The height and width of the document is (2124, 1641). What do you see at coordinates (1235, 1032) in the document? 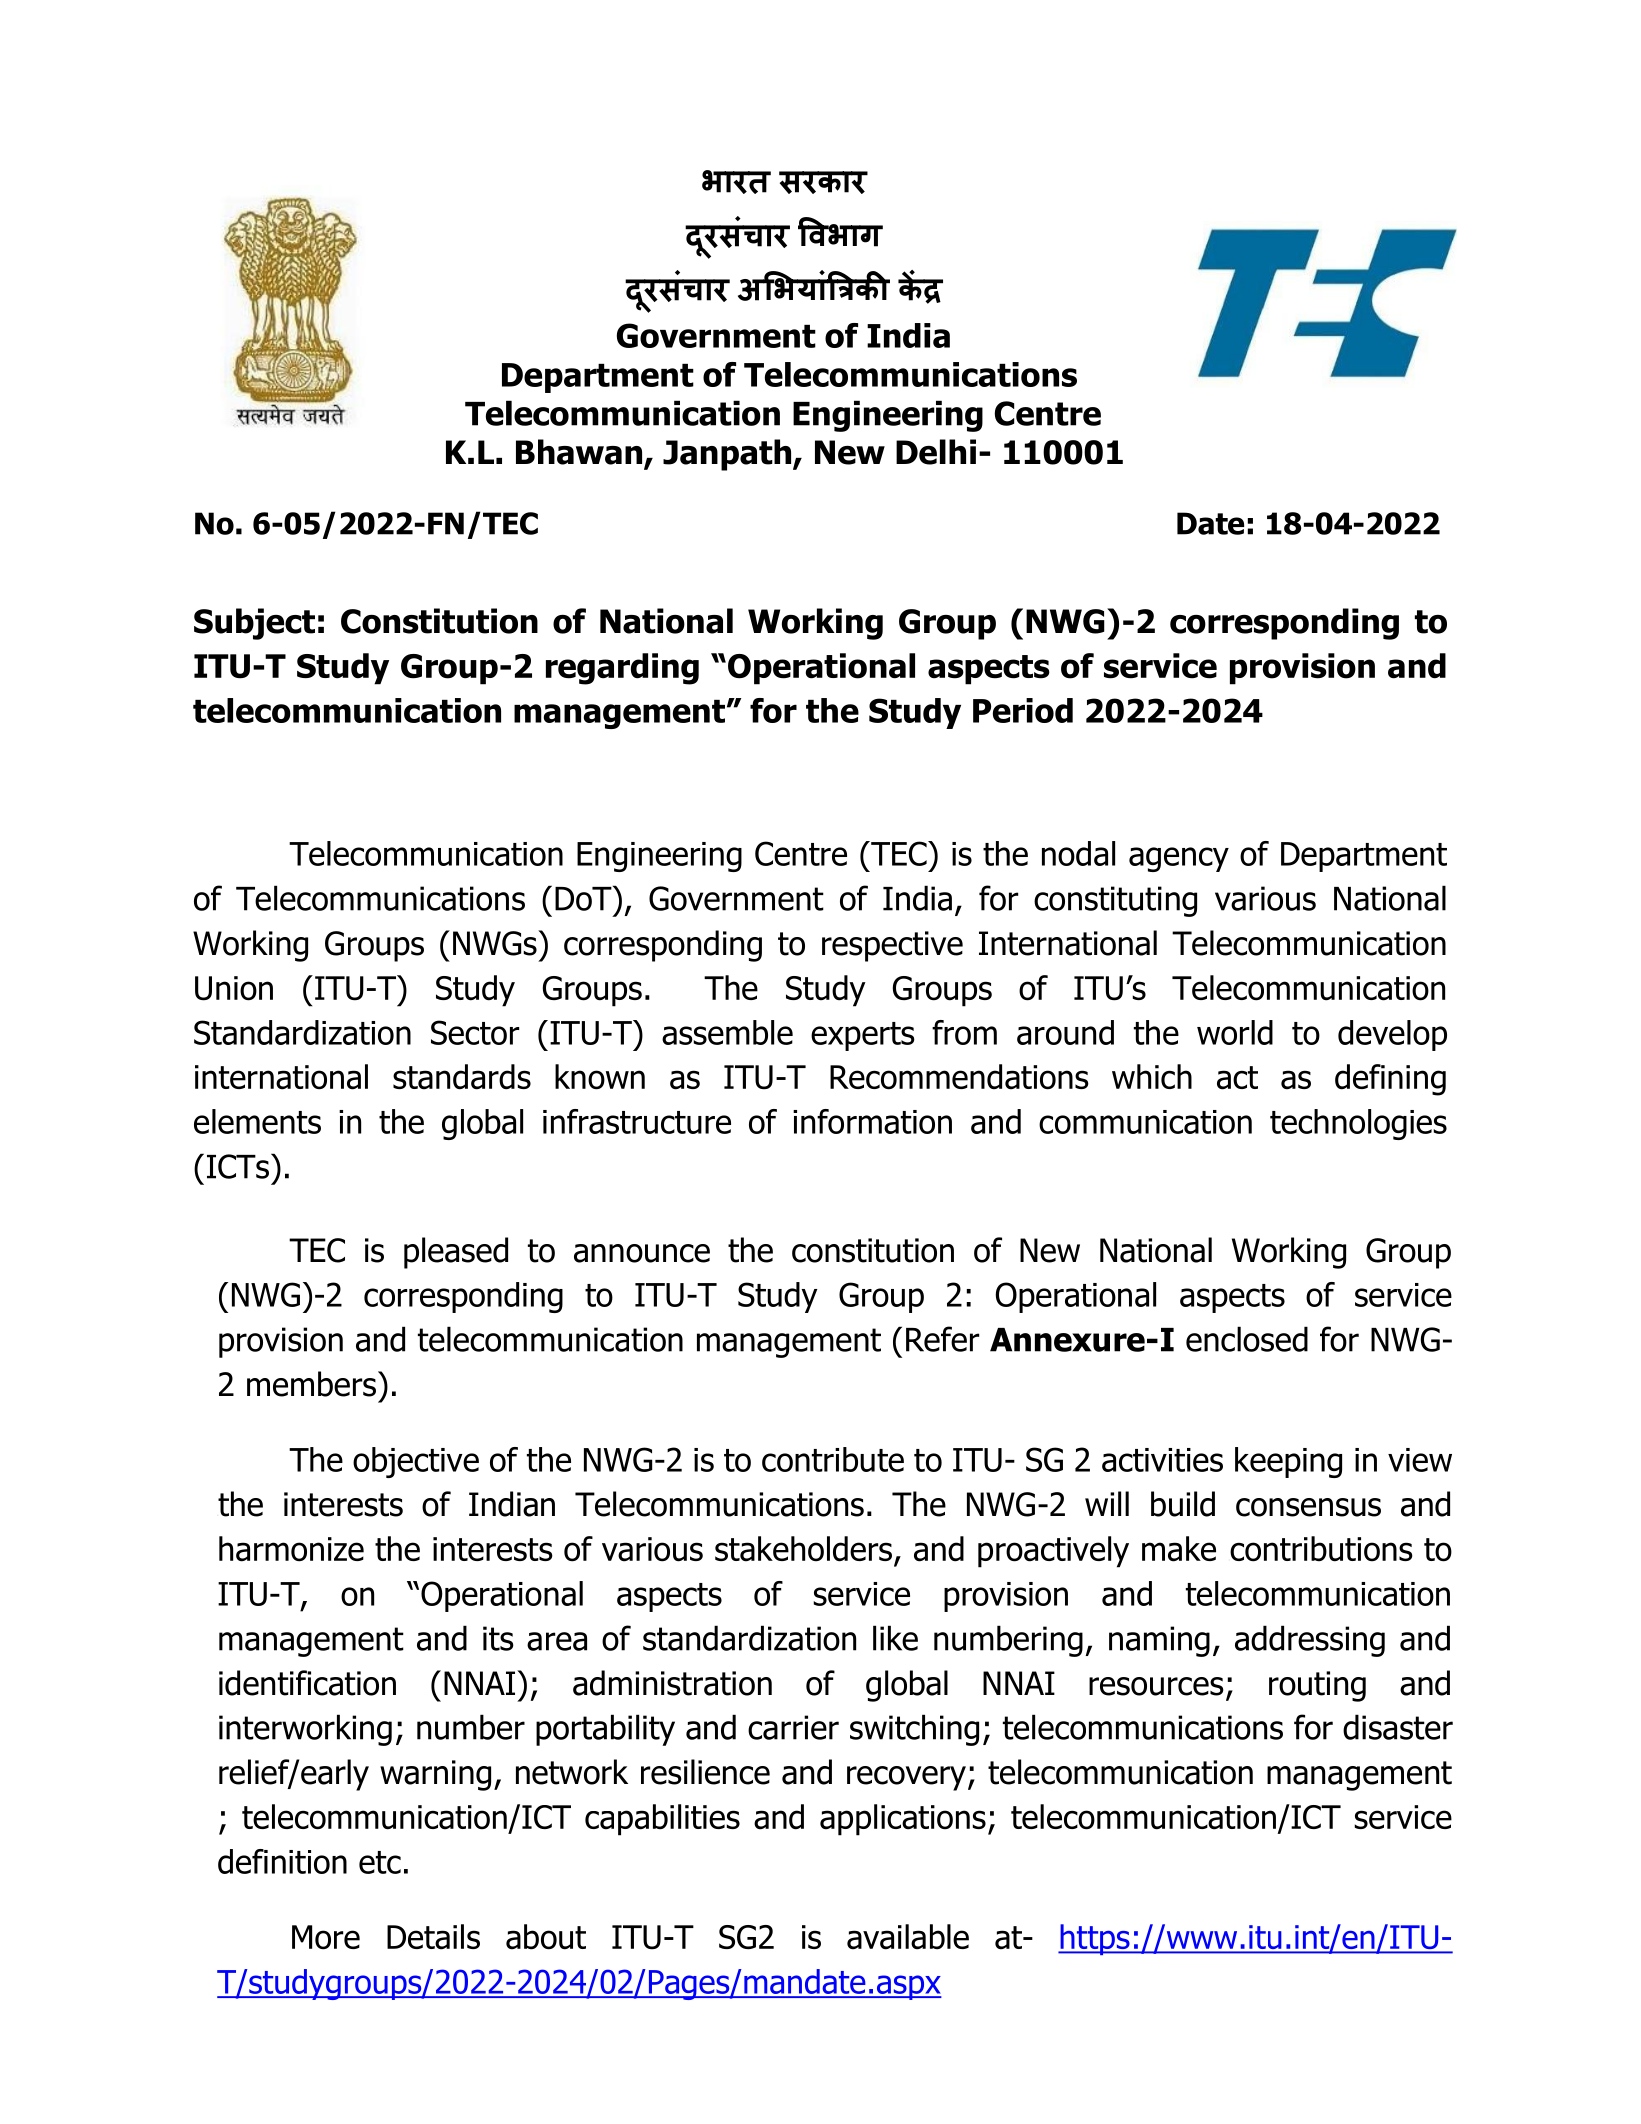
I see `world` at bounding box center [1235, 1032].
